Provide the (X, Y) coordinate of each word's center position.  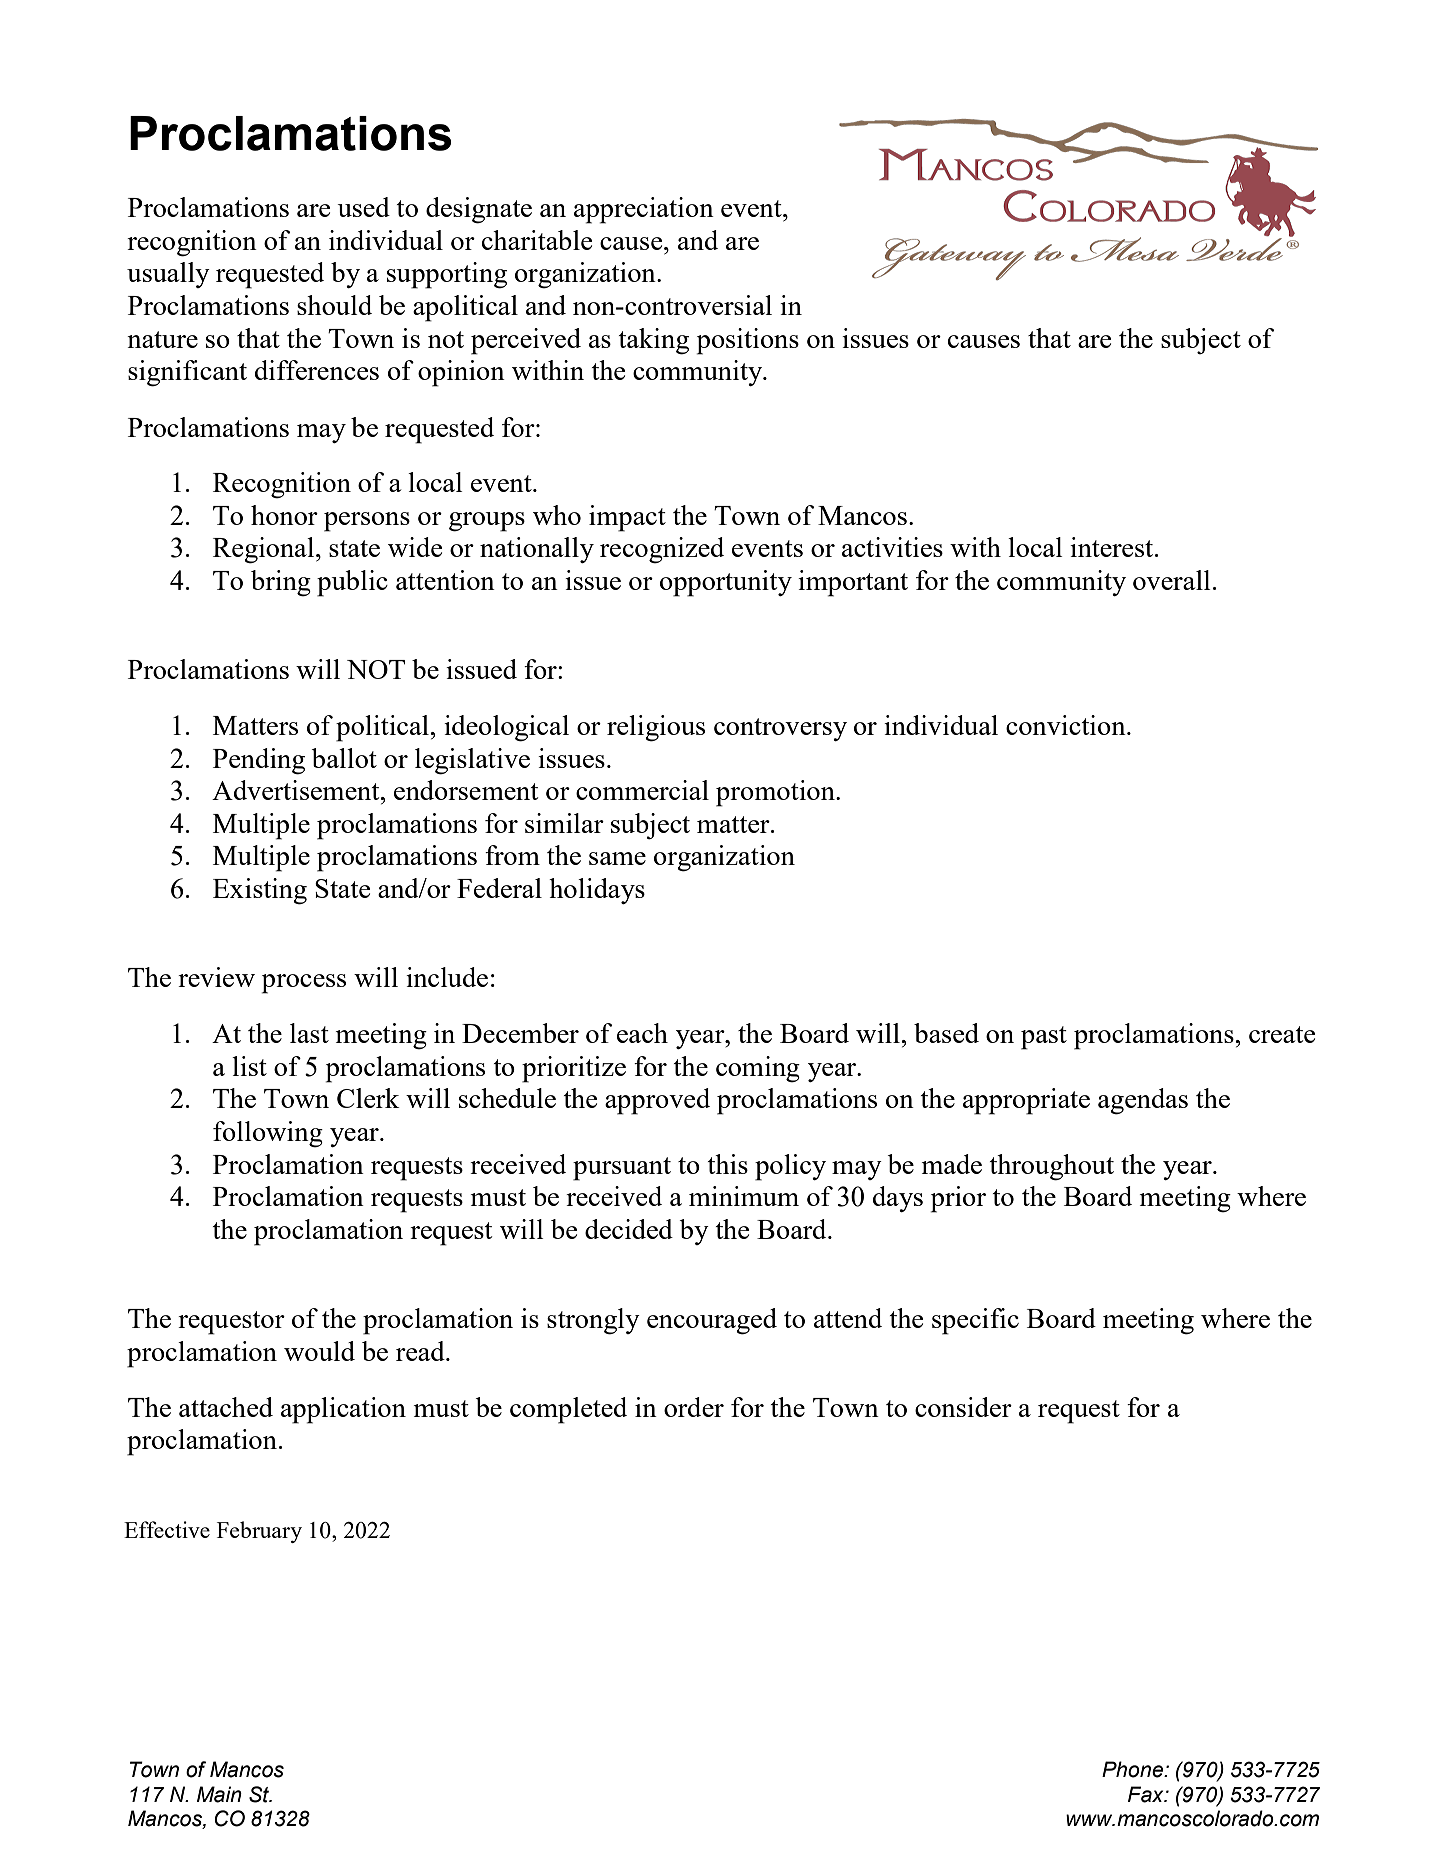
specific (975, 1321)
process (304, 984)
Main (219, 1794)
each (642, 1033)
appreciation (644, 210)
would (319, 1351)
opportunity (726, 583)
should (334, 305)
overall (1172, 580)
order (694, 1407)
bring (281, 583)
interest (1113, 547)
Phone (1133, 1769)
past (1044, 1038)
